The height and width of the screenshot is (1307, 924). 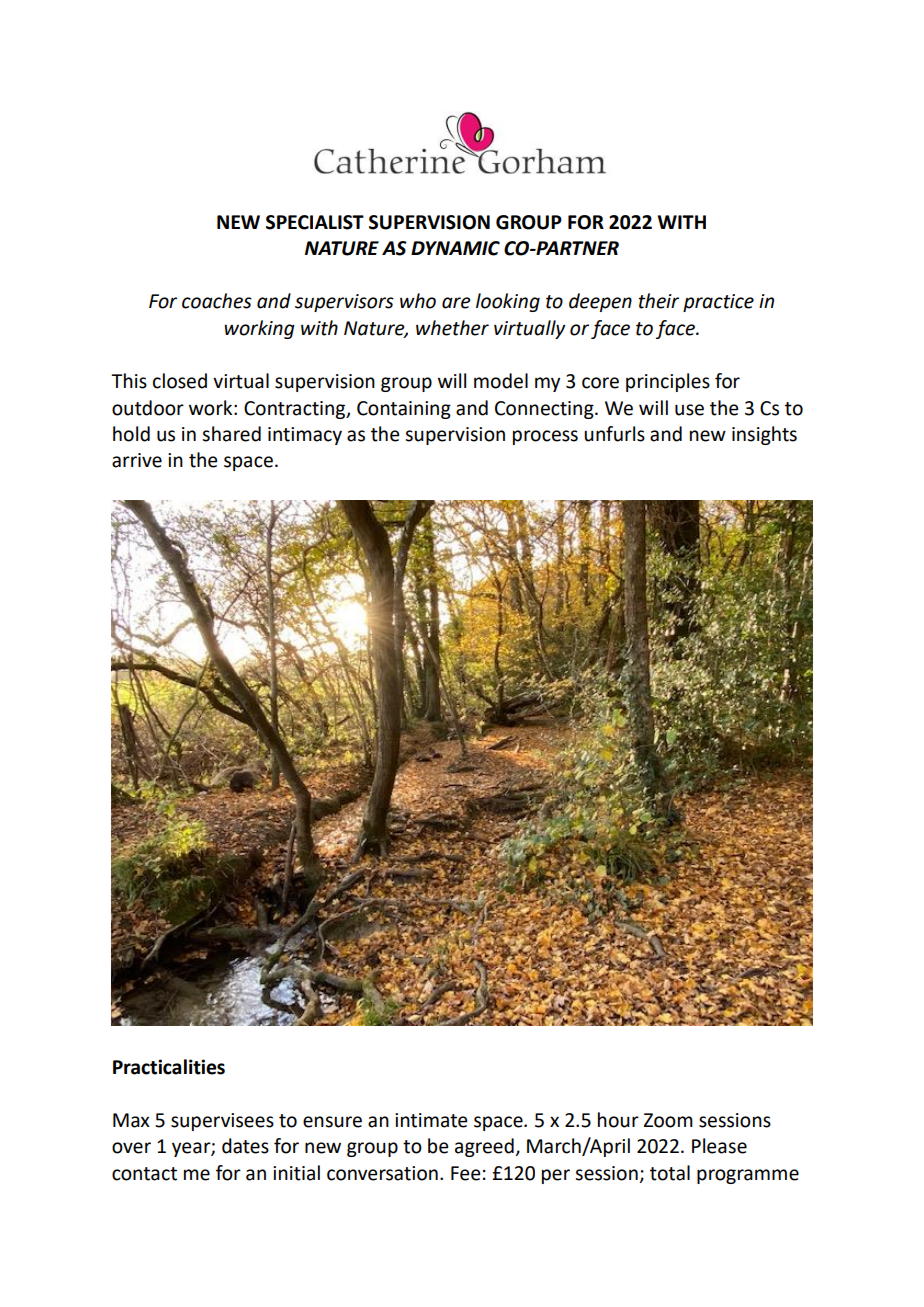 What do you see at coordinates (764, 435) in the screenshot?
I see `insights` at bounding box center [764, 435].
